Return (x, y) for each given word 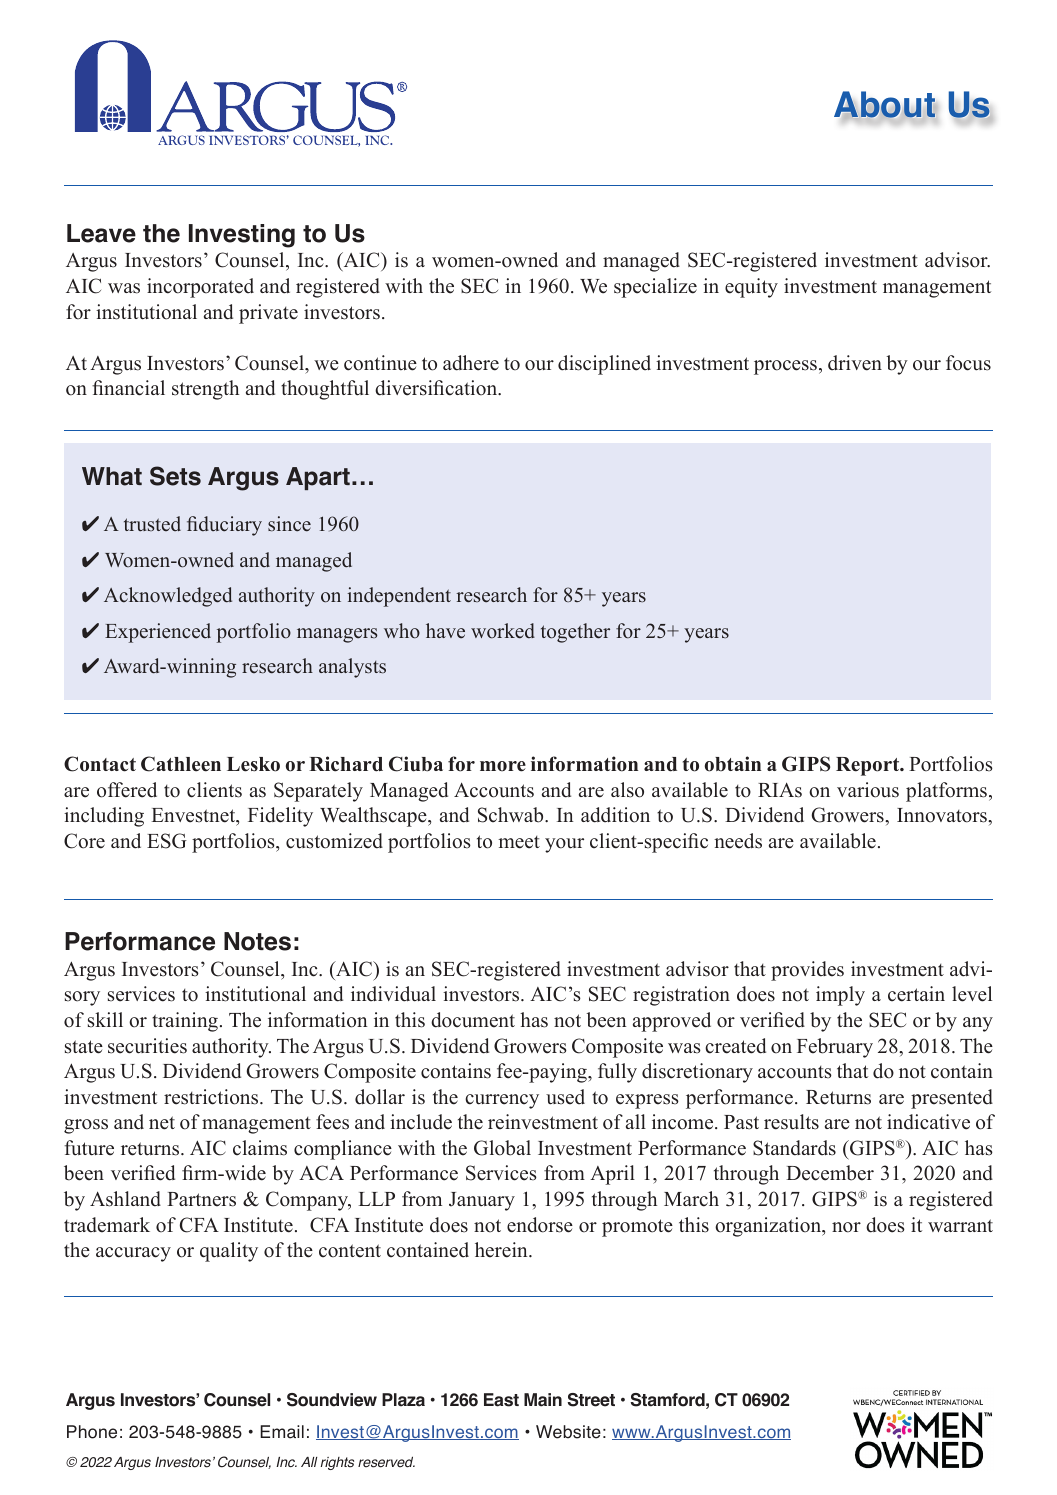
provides (807, 971)
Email (282, 1432)
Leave (101, 233)
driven (855, 363)
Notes (257, 941)
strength (205, 390)
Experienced (158, 633)
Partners (201, 1199)
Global (502, 1148)
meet (519, 842)
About (886, 106)
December (830, 1173)
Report (869, 766)
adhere (471, 363)
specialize (655, 288)
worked (503, 631)
